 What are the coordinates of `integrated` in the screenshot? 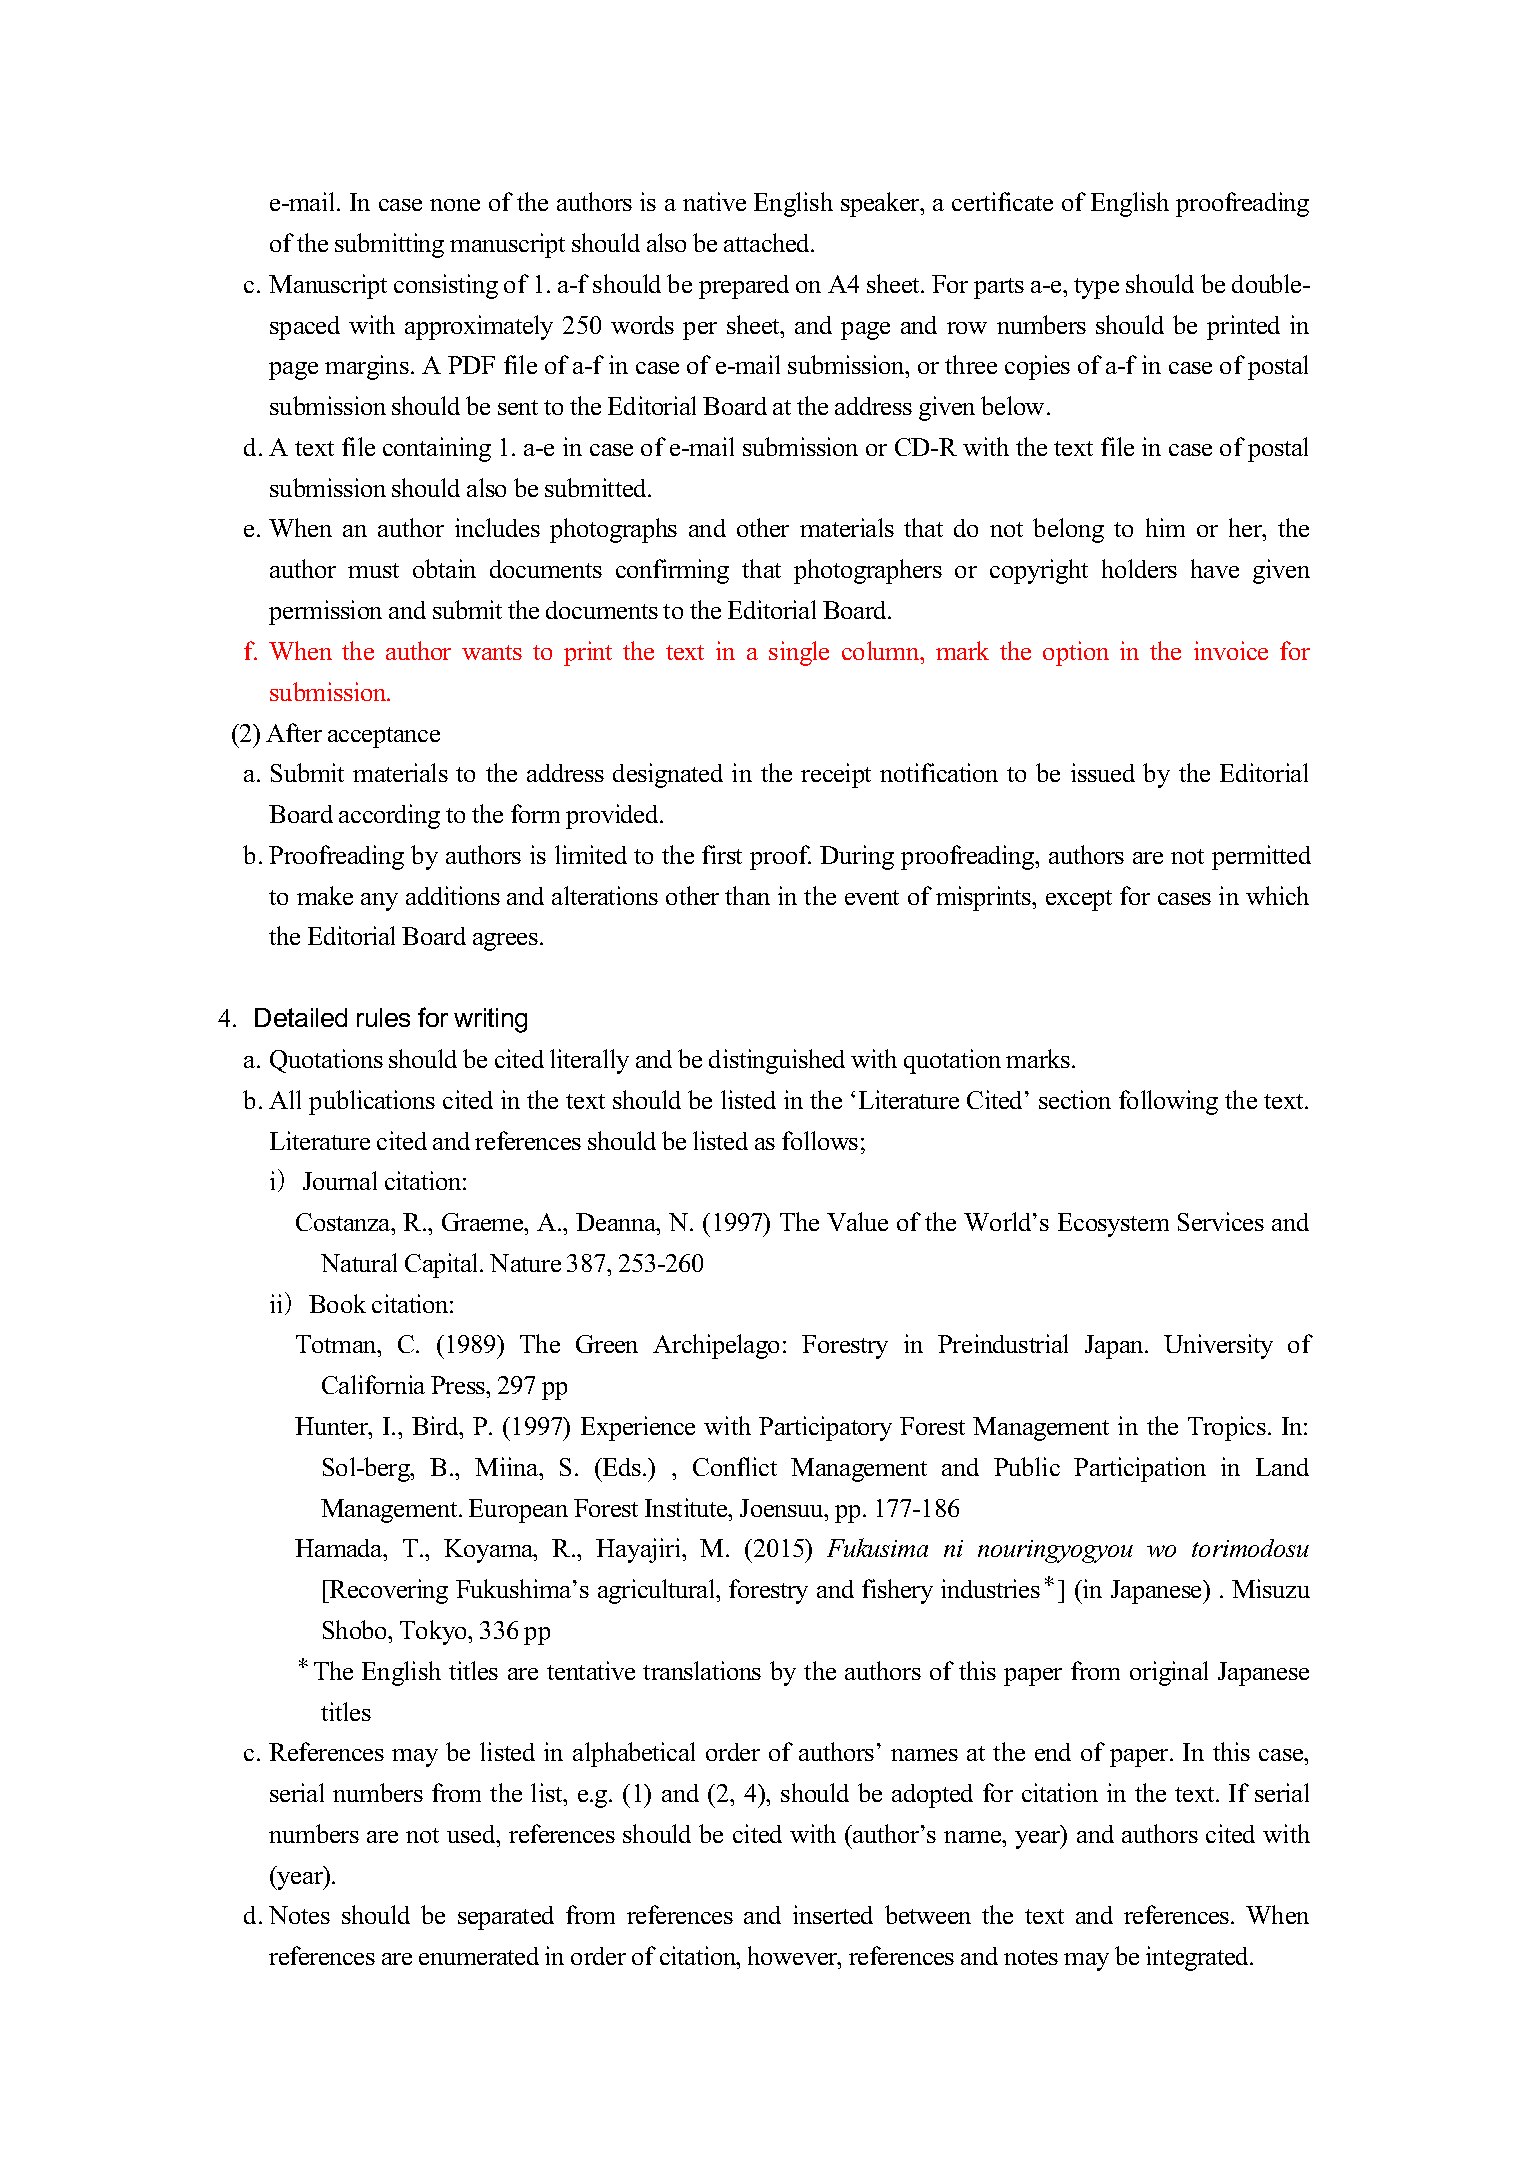 It's located at (1198, 1958).
